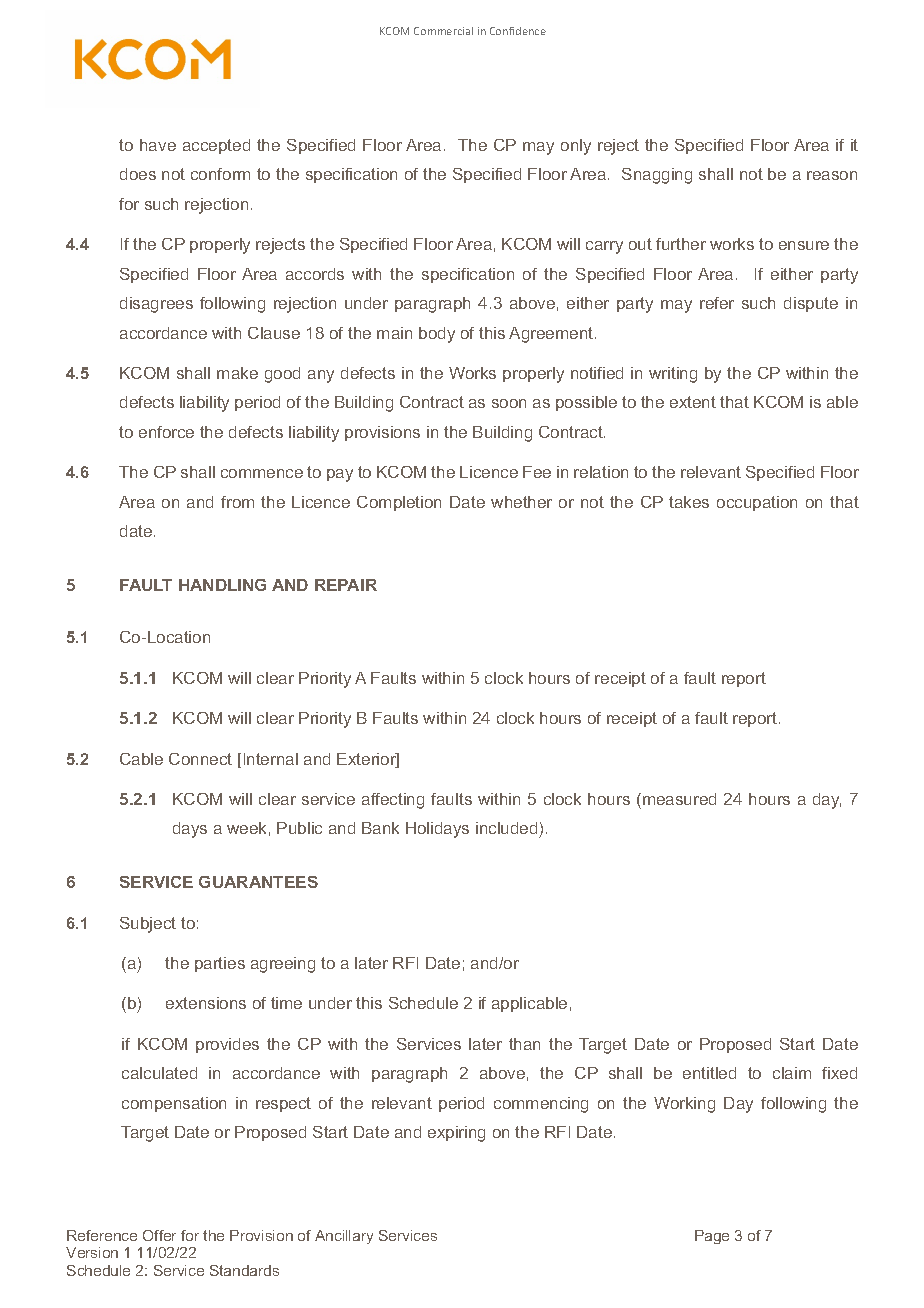 The image size is (924, 1308). What do you see at coordinates (709, 1073) in the document?
I see `entitled` at bounding box center [709, 1073].
